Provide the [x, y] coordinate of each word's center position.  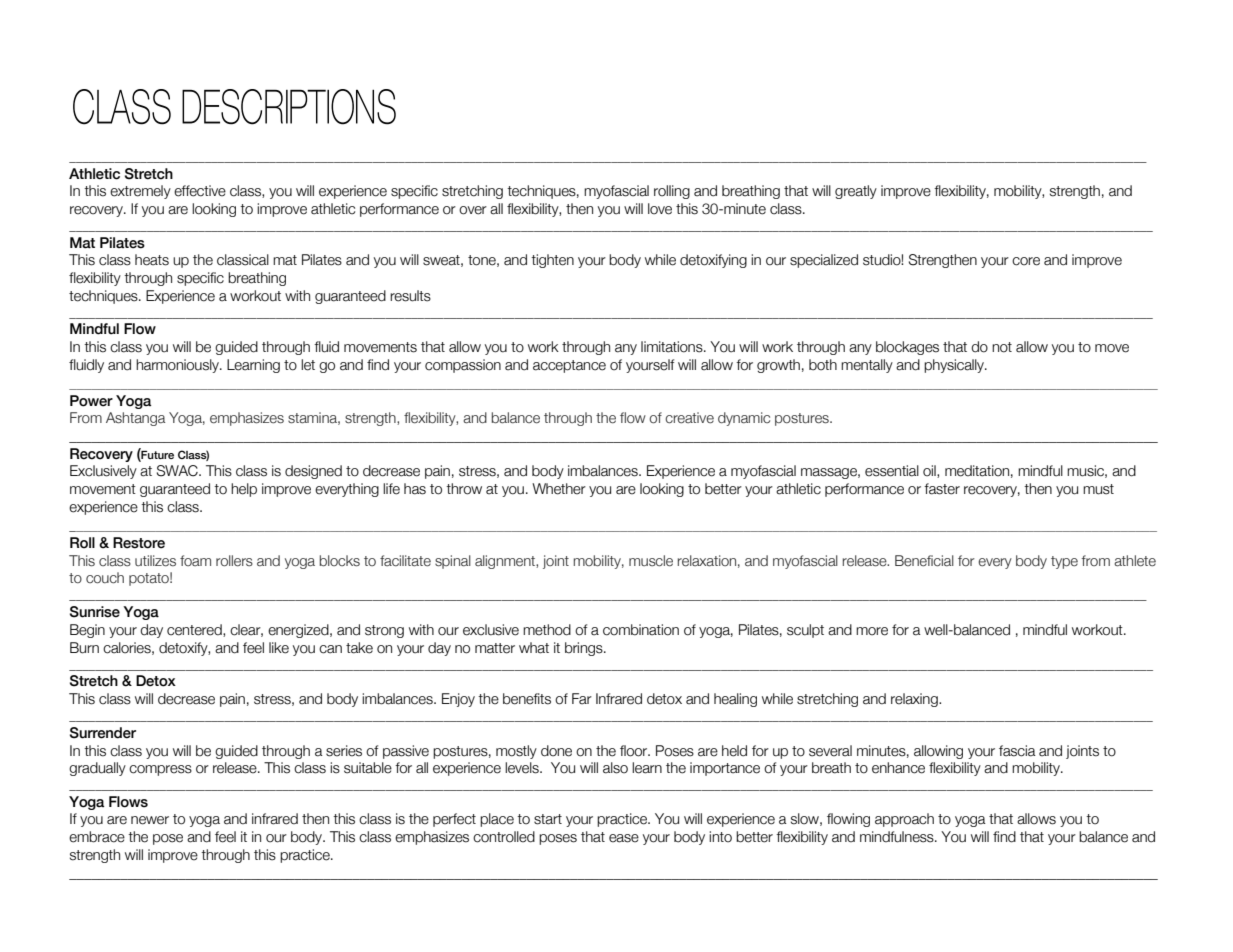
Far [582, 699]
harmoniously [178, 366]
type [1064, 562]
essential [892, 471]
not [1002, 347]
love [660, 209]
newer [150, 820]
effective [200, 191]
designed [313, 472]
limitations [673, 347]
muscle [651, 561]
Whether [559, 489]
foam [195, 560]
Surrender [103, 733]
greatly [856, 192]
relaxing [915, 700]
